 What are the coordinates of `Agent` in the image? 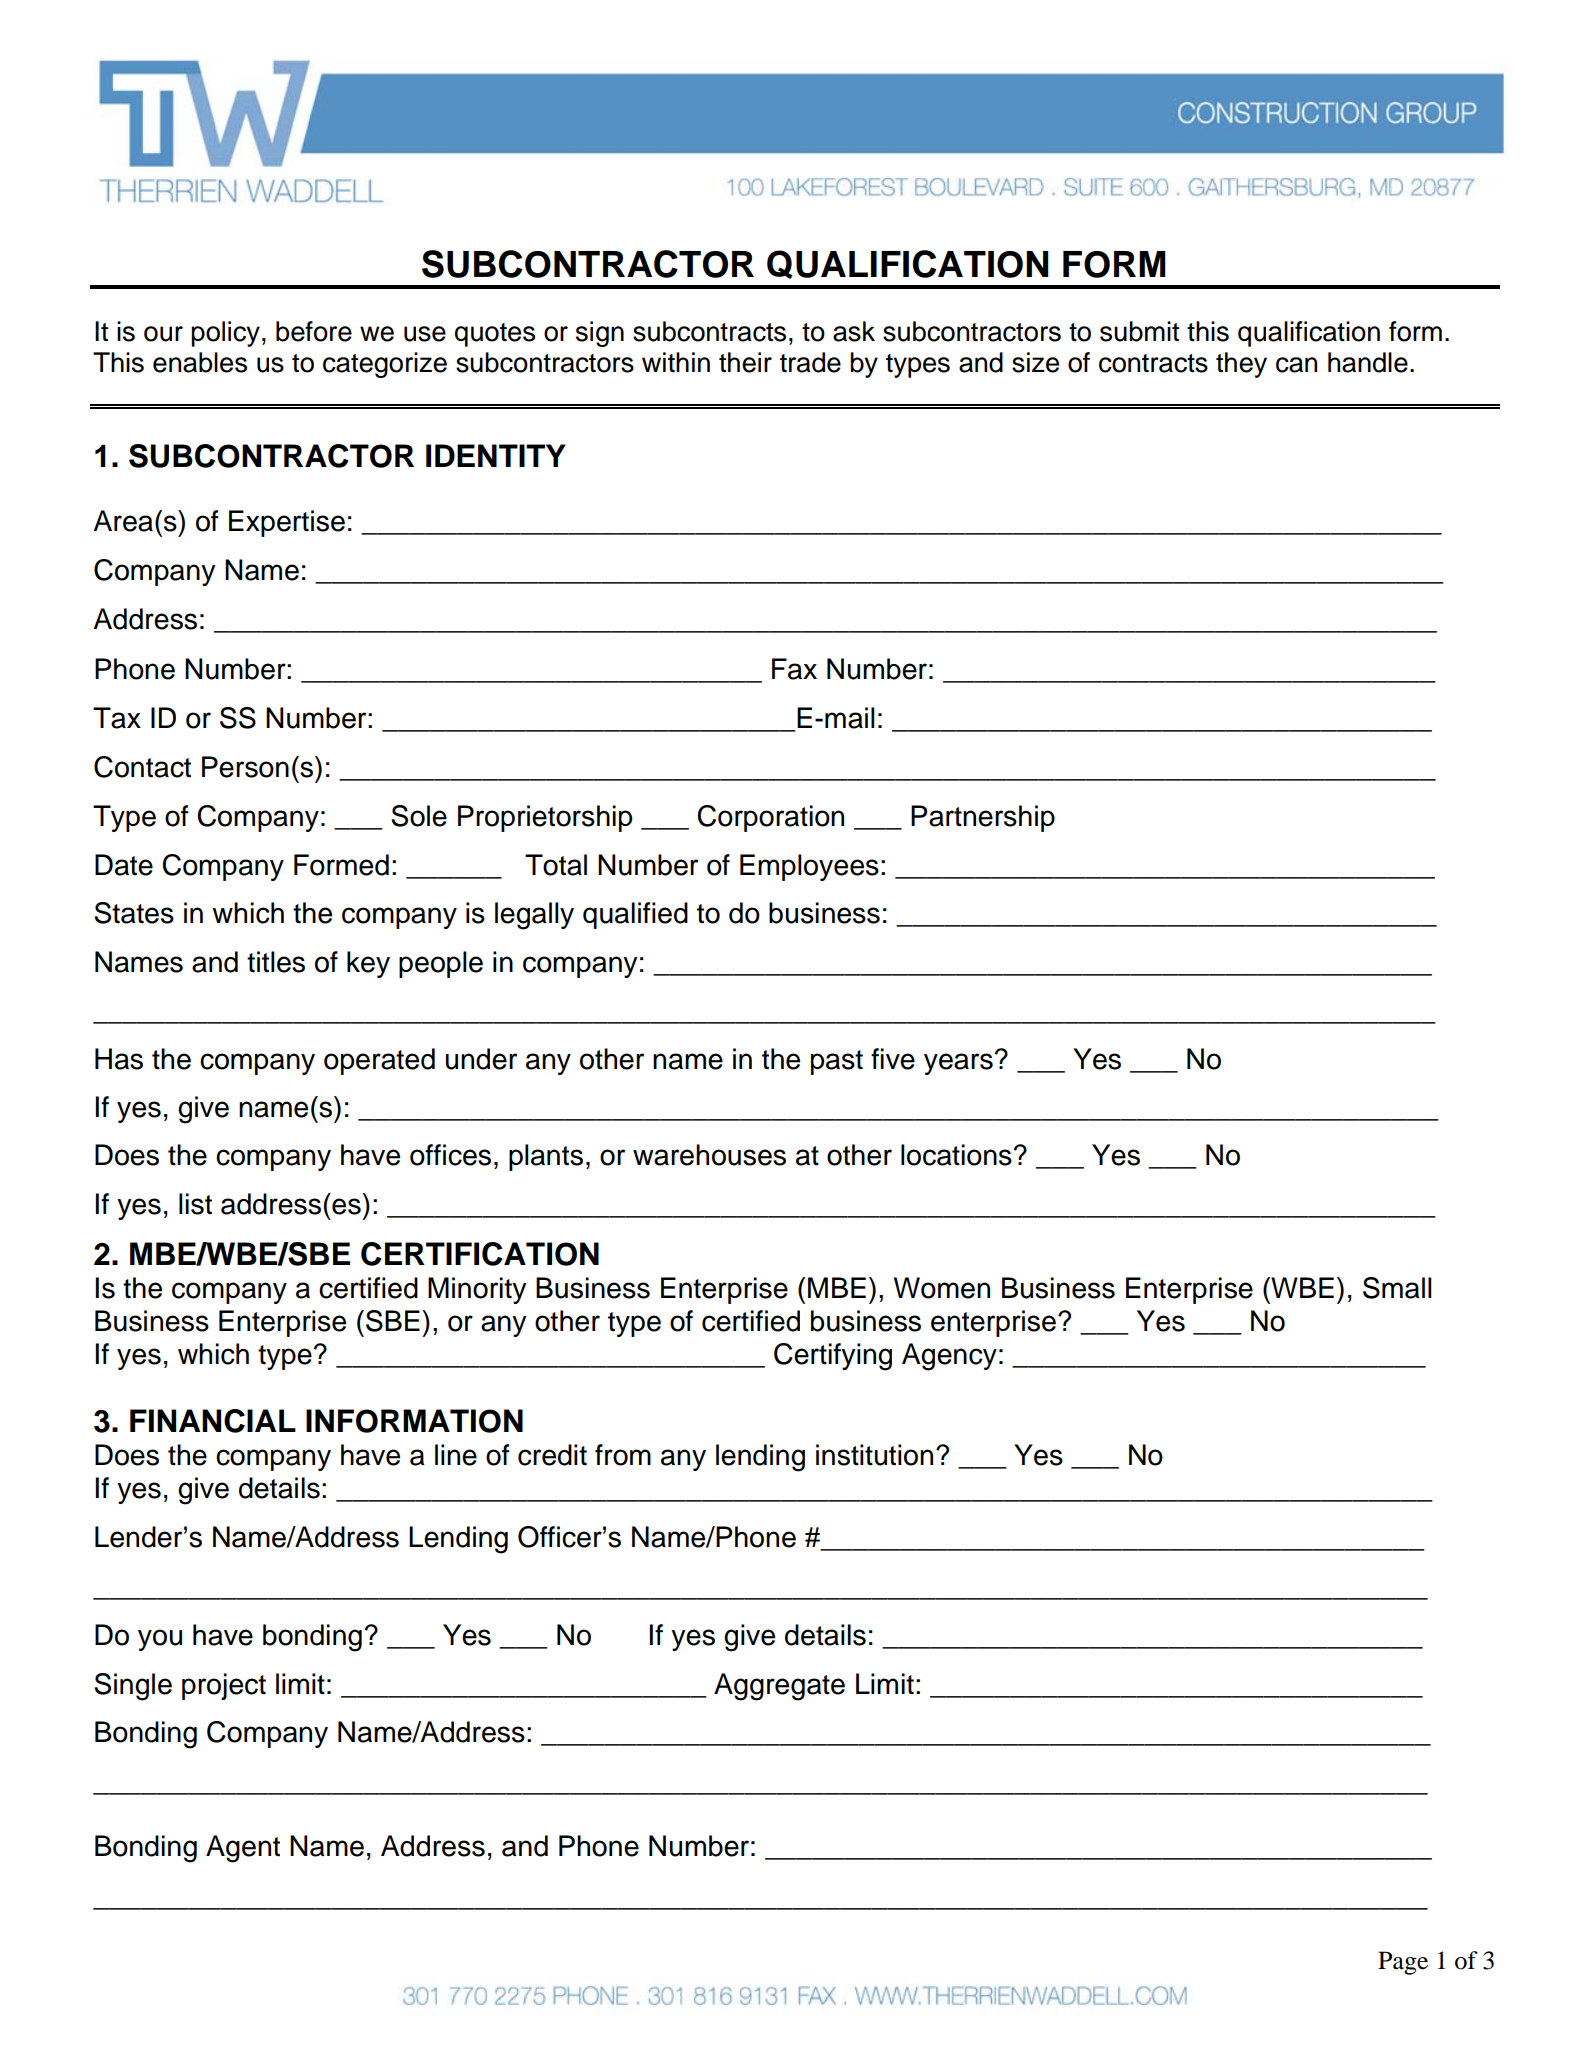 It's located at (243, 1849).
